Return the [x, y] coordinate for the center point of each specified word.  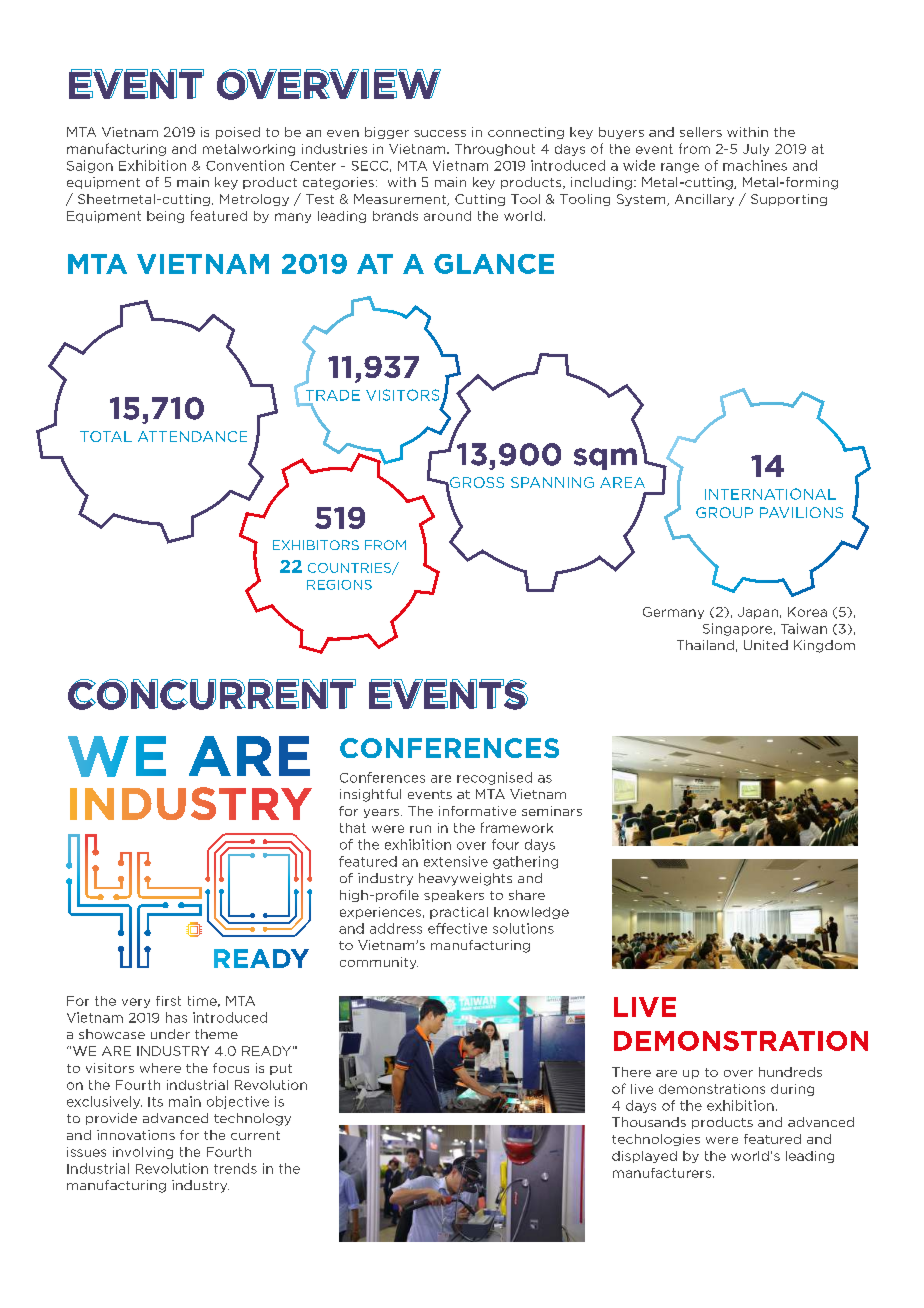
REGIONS [339, 585]
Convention [245, 165]
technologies [656, 1140]
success [440, 133]
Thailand [705, 645]
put [281, 1069]
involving [143, 1153]
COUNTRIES [351, 569]
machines [755, 165]
